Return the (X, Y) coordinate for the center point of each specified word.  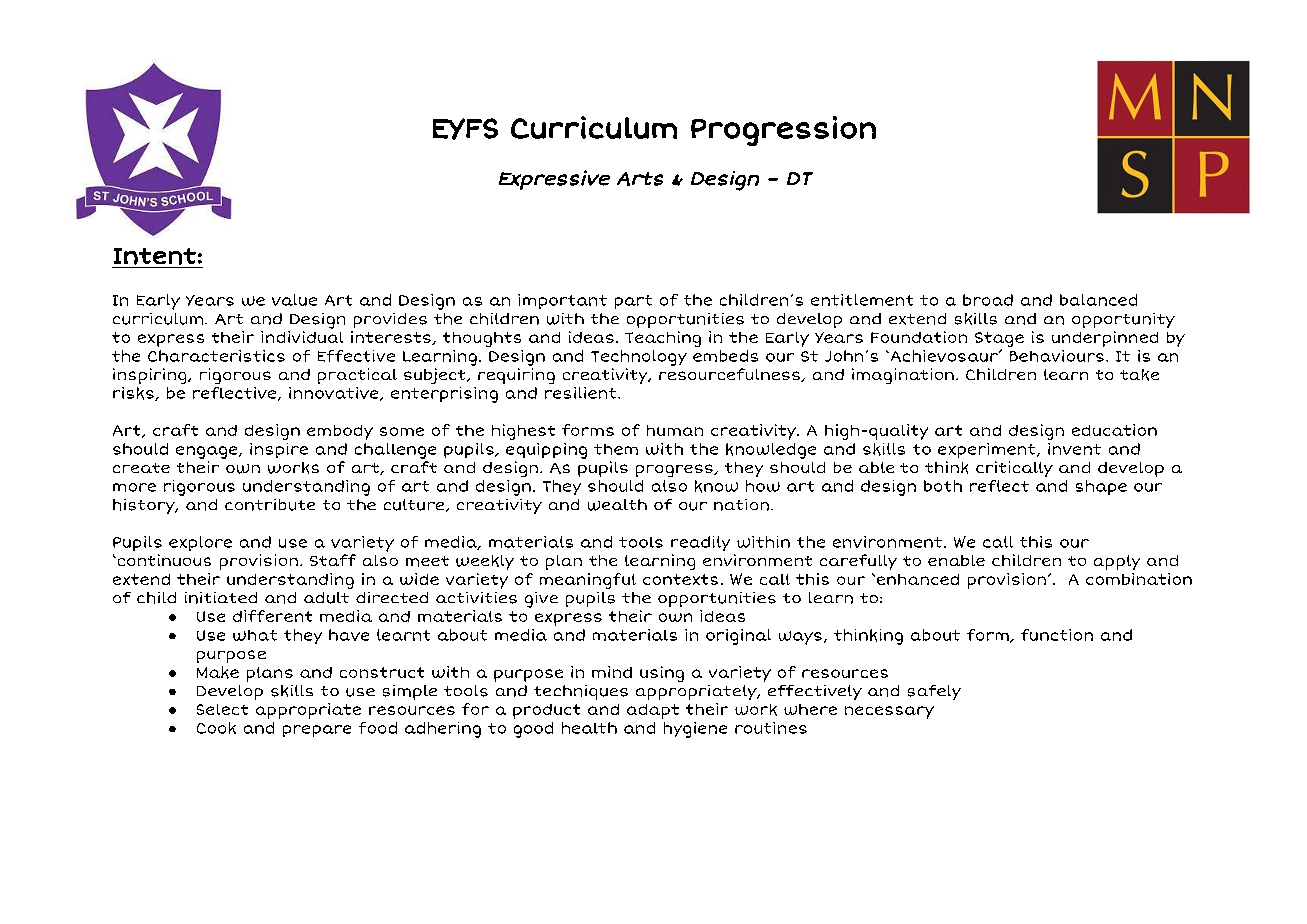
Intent (155, 256)
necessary (889, 712)
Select (222, 709)
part (633, 302)
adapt (653, 711)
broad (988, 300)
